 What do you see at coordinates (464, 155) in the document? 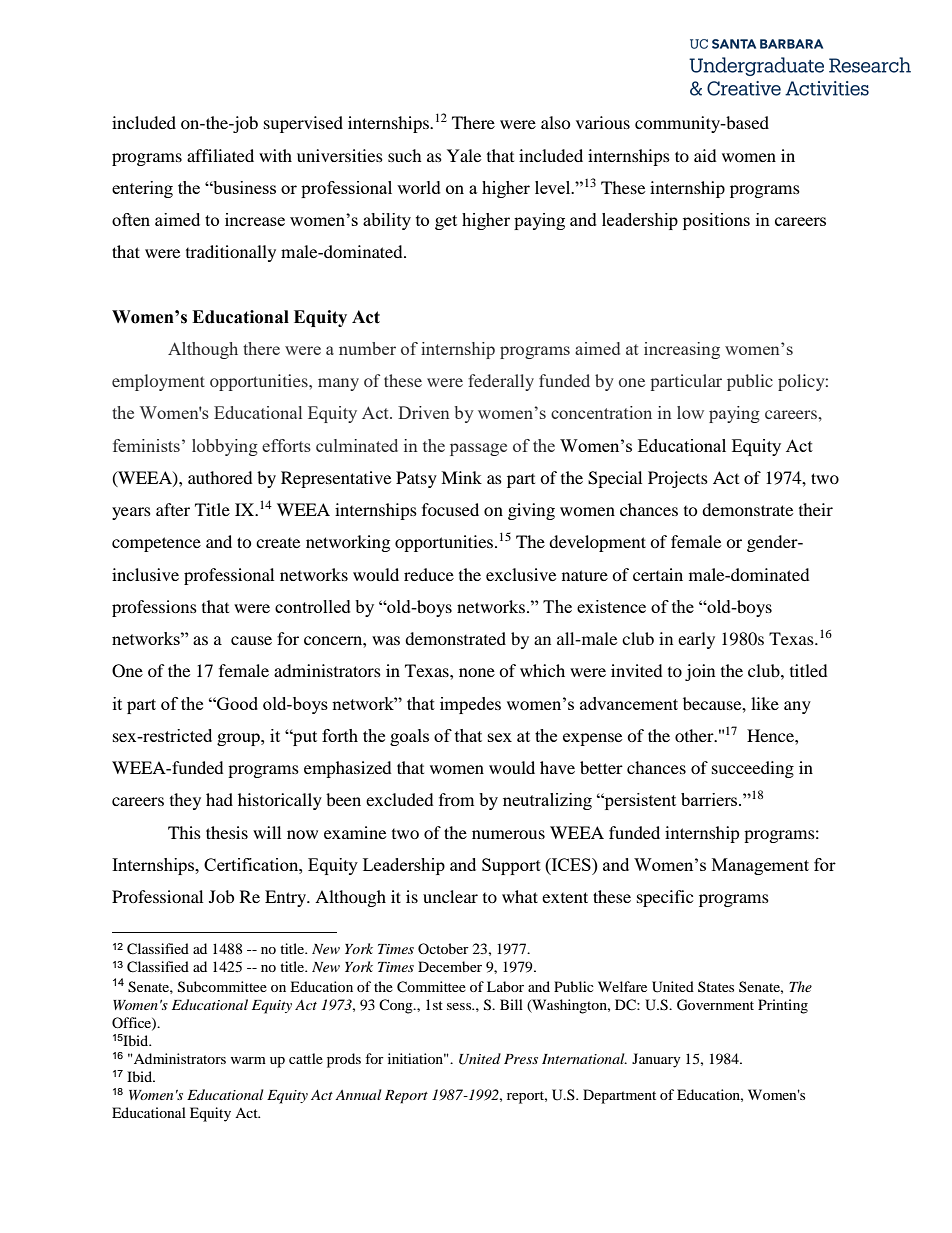
I see `Yale` at bounding box center [464, 155].
